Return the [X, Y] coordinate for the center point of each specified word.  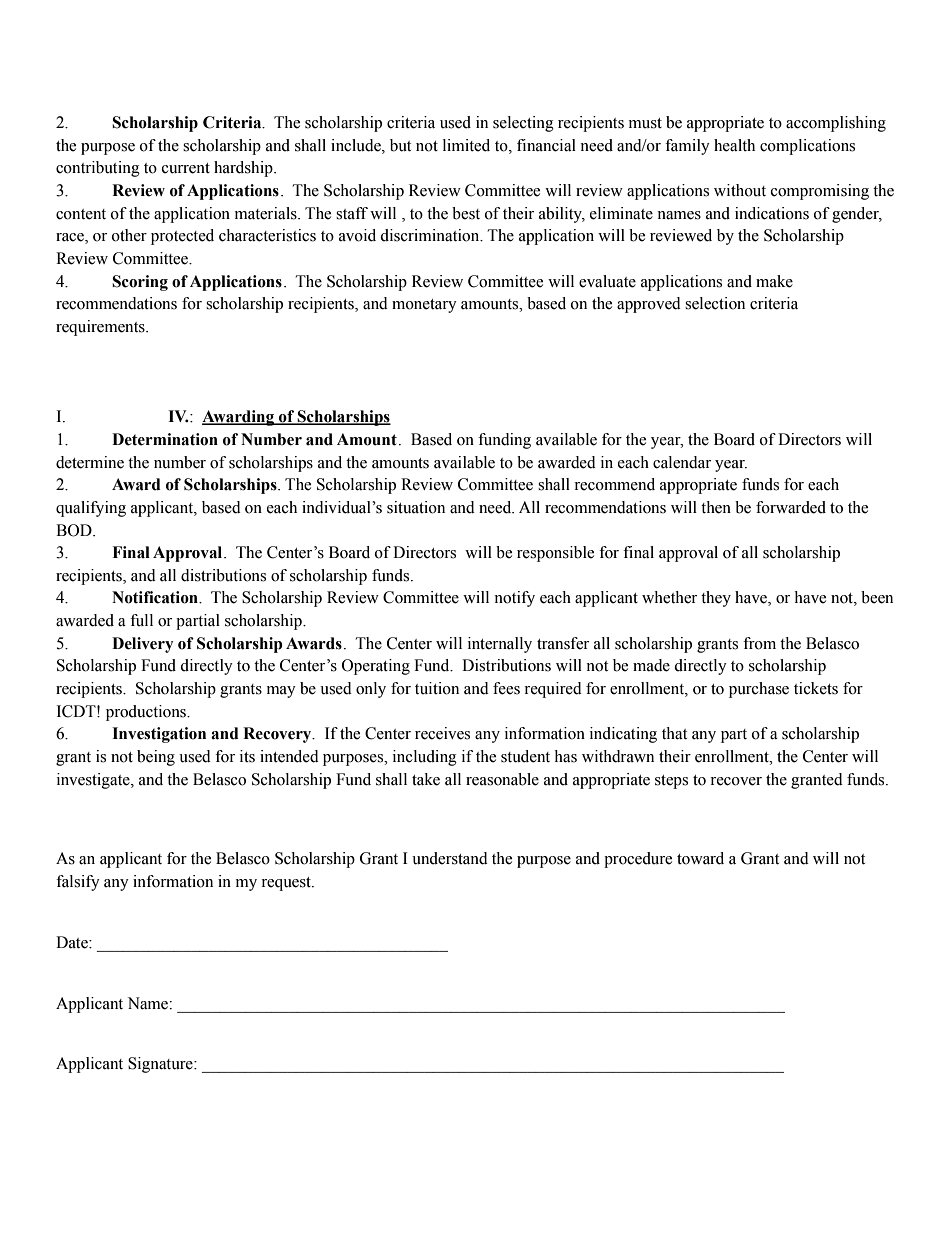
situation [416, 507]
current [186, 168]
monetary [424, 306]
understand [450, 858]
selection [715, 303]
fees [506, 688]
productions [147, 713]
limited [466, 145]
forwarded [791, 507]
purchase [759, 690]
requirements [101, 328]
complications [807, 147]
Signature [161, 1065]
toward [700, 858]
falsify [78, 883]
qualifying [91, 509]
